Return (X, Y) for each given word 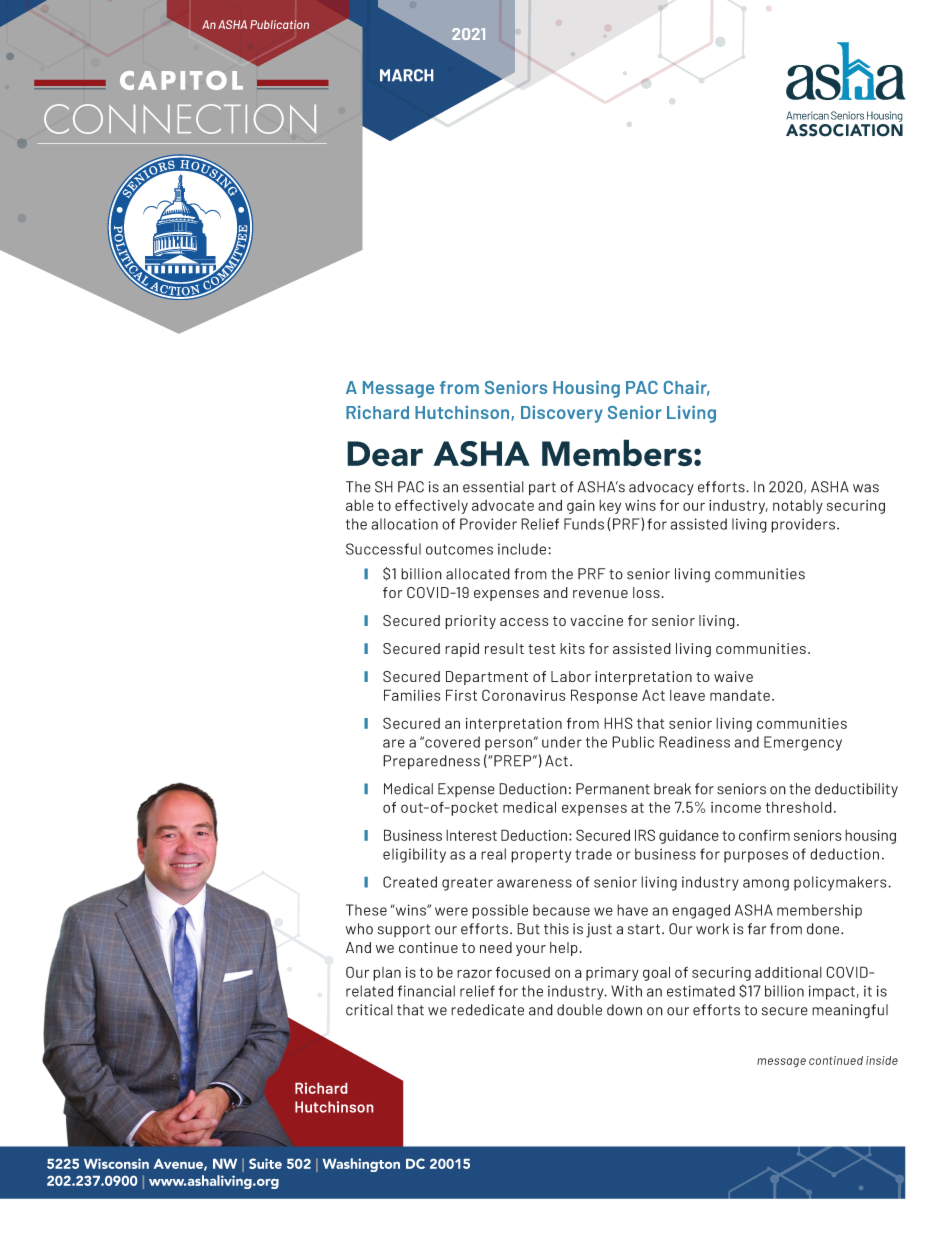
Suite (265, 1163)
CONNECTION (180, 119)
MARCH (406, 75)
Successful (383, 549)
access (524, 622)
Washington (361, 1165)
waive (733, 676)
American (807, 115)
